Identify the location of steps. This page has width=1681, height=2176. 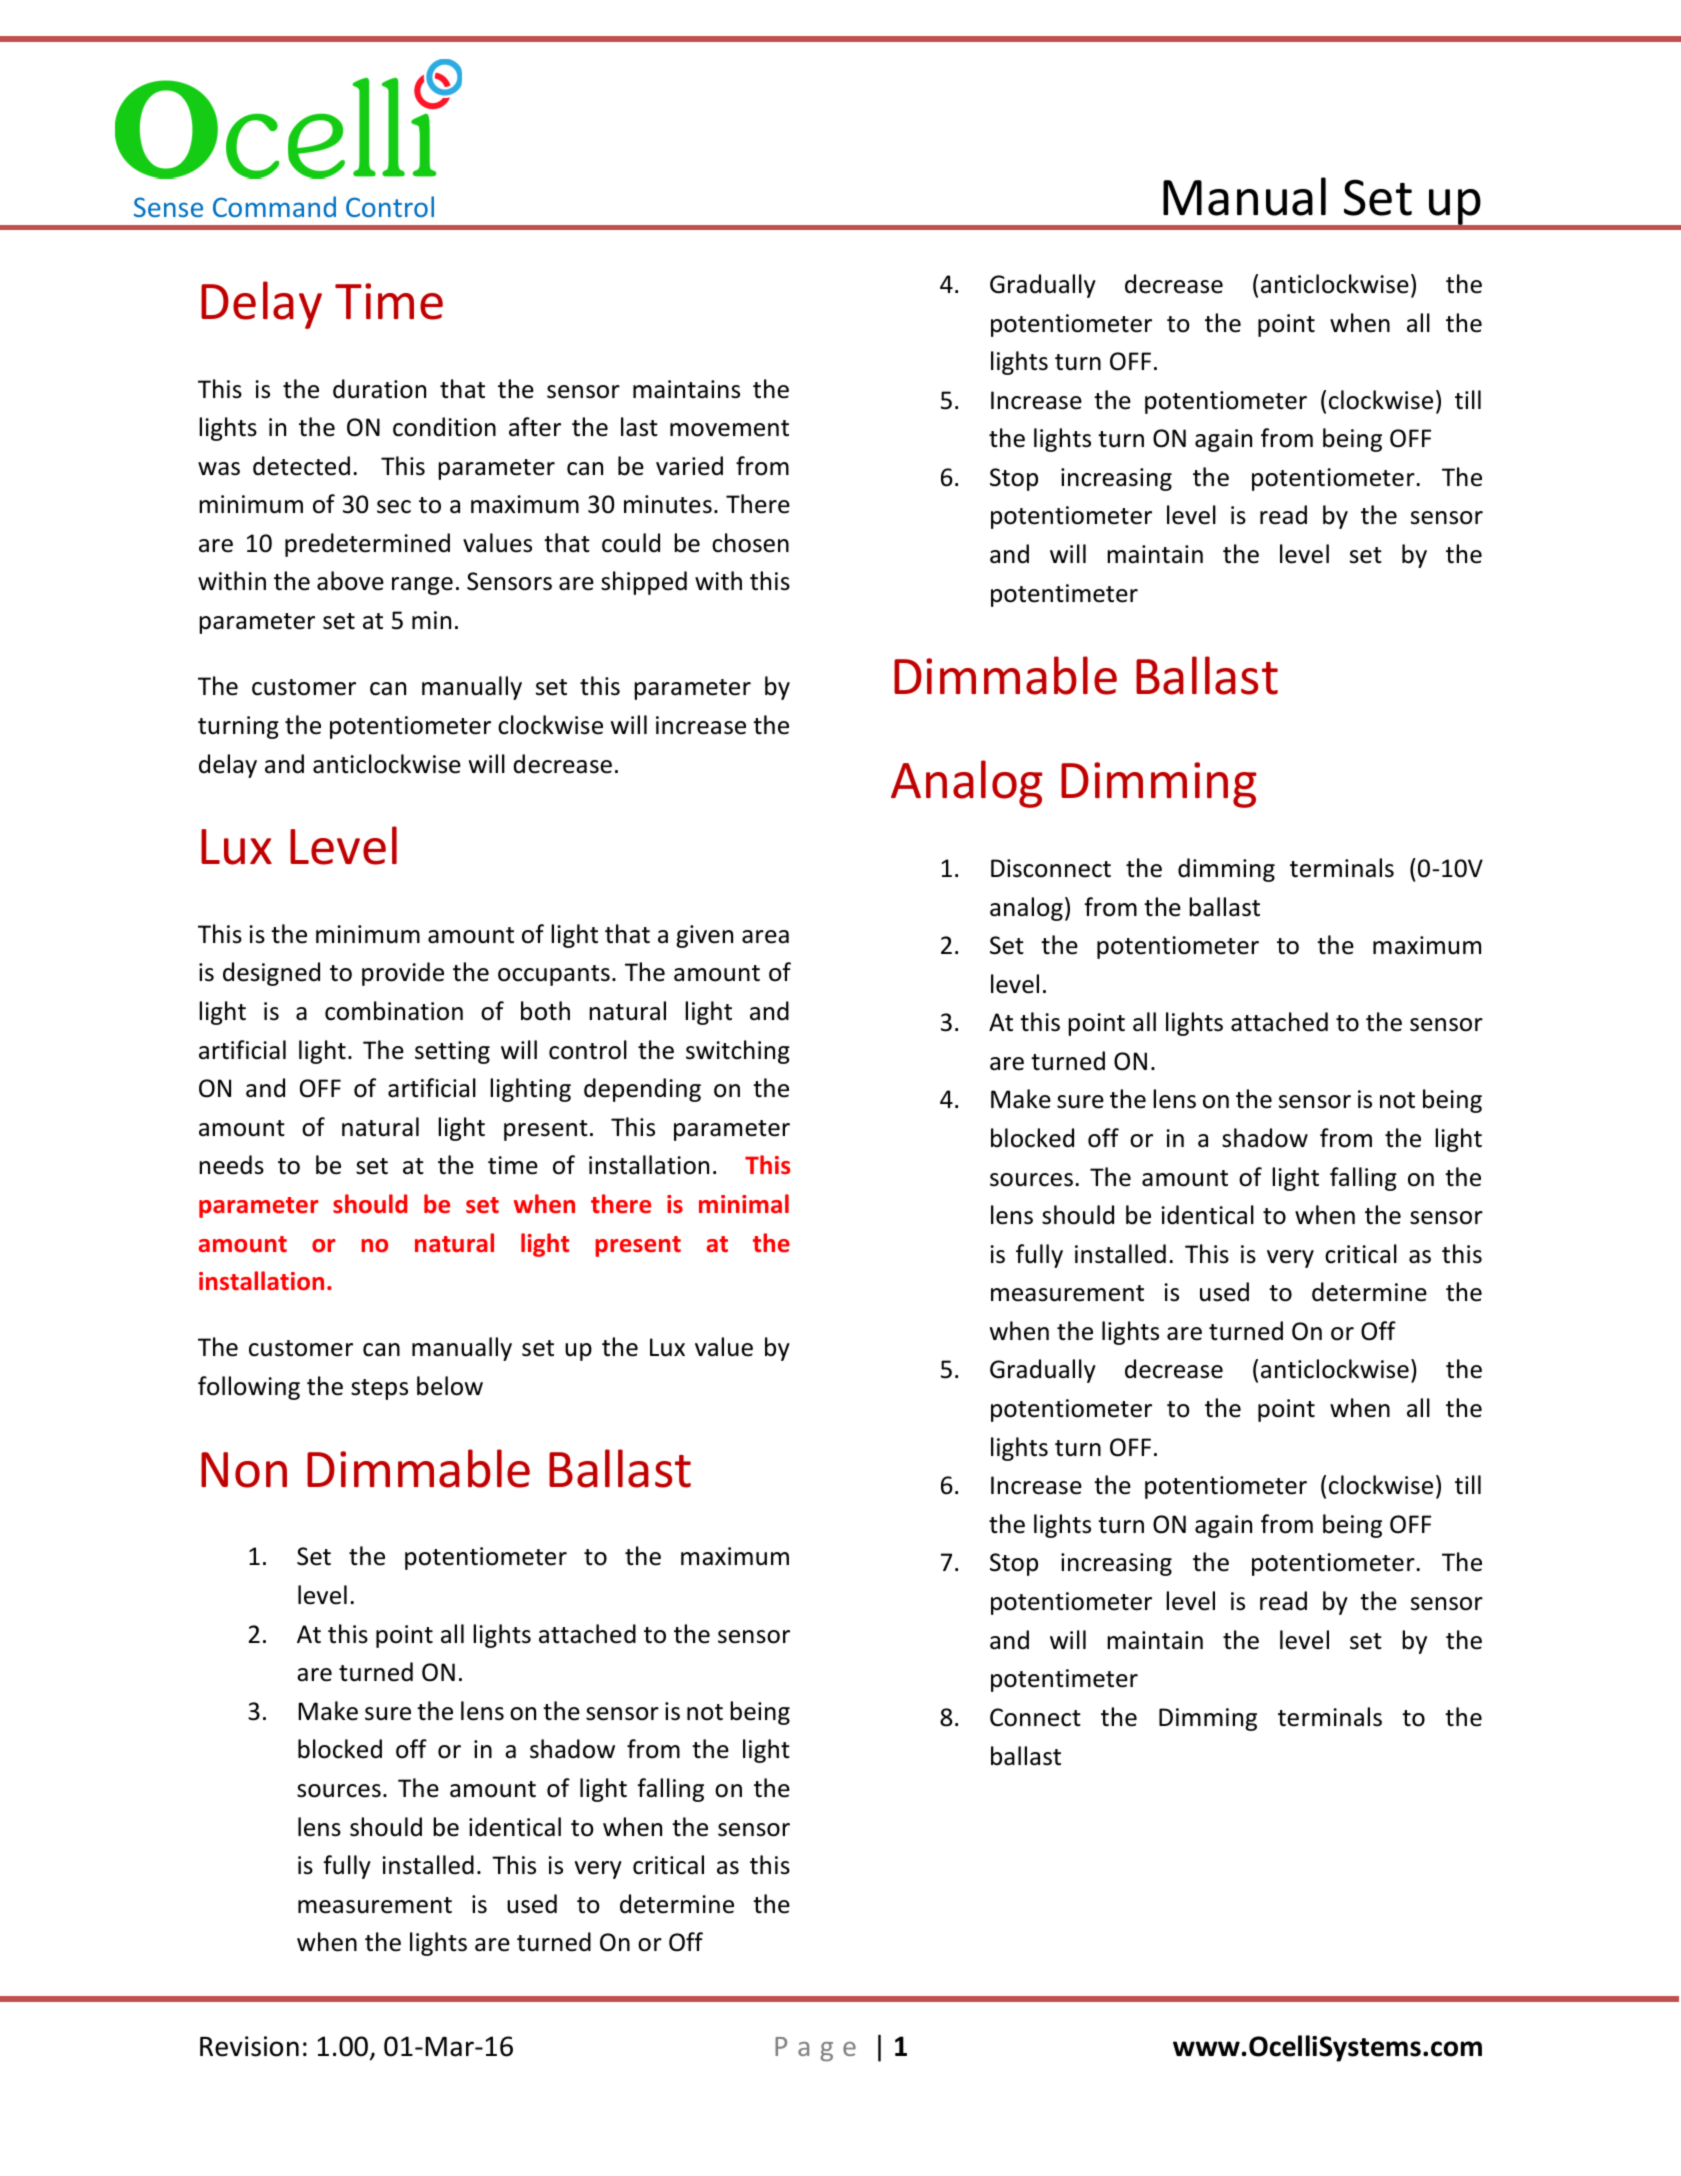
(379, 1389).
